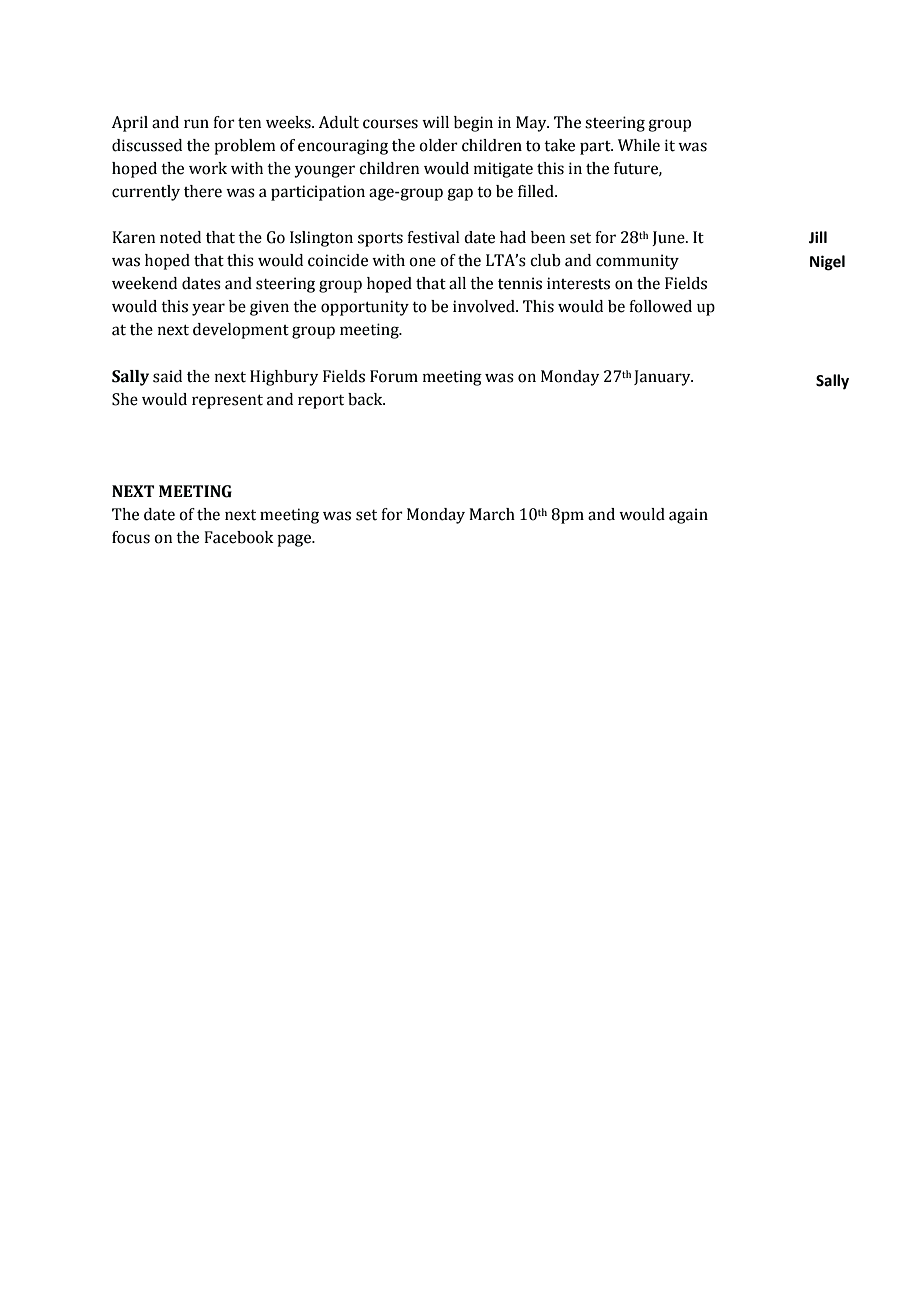 Image resolution: width=924 pixels, height=1308 pixels. What do you see at coordinates (196, 124) in the screenshot?
I see `run` at bounding box center [196, 124].
